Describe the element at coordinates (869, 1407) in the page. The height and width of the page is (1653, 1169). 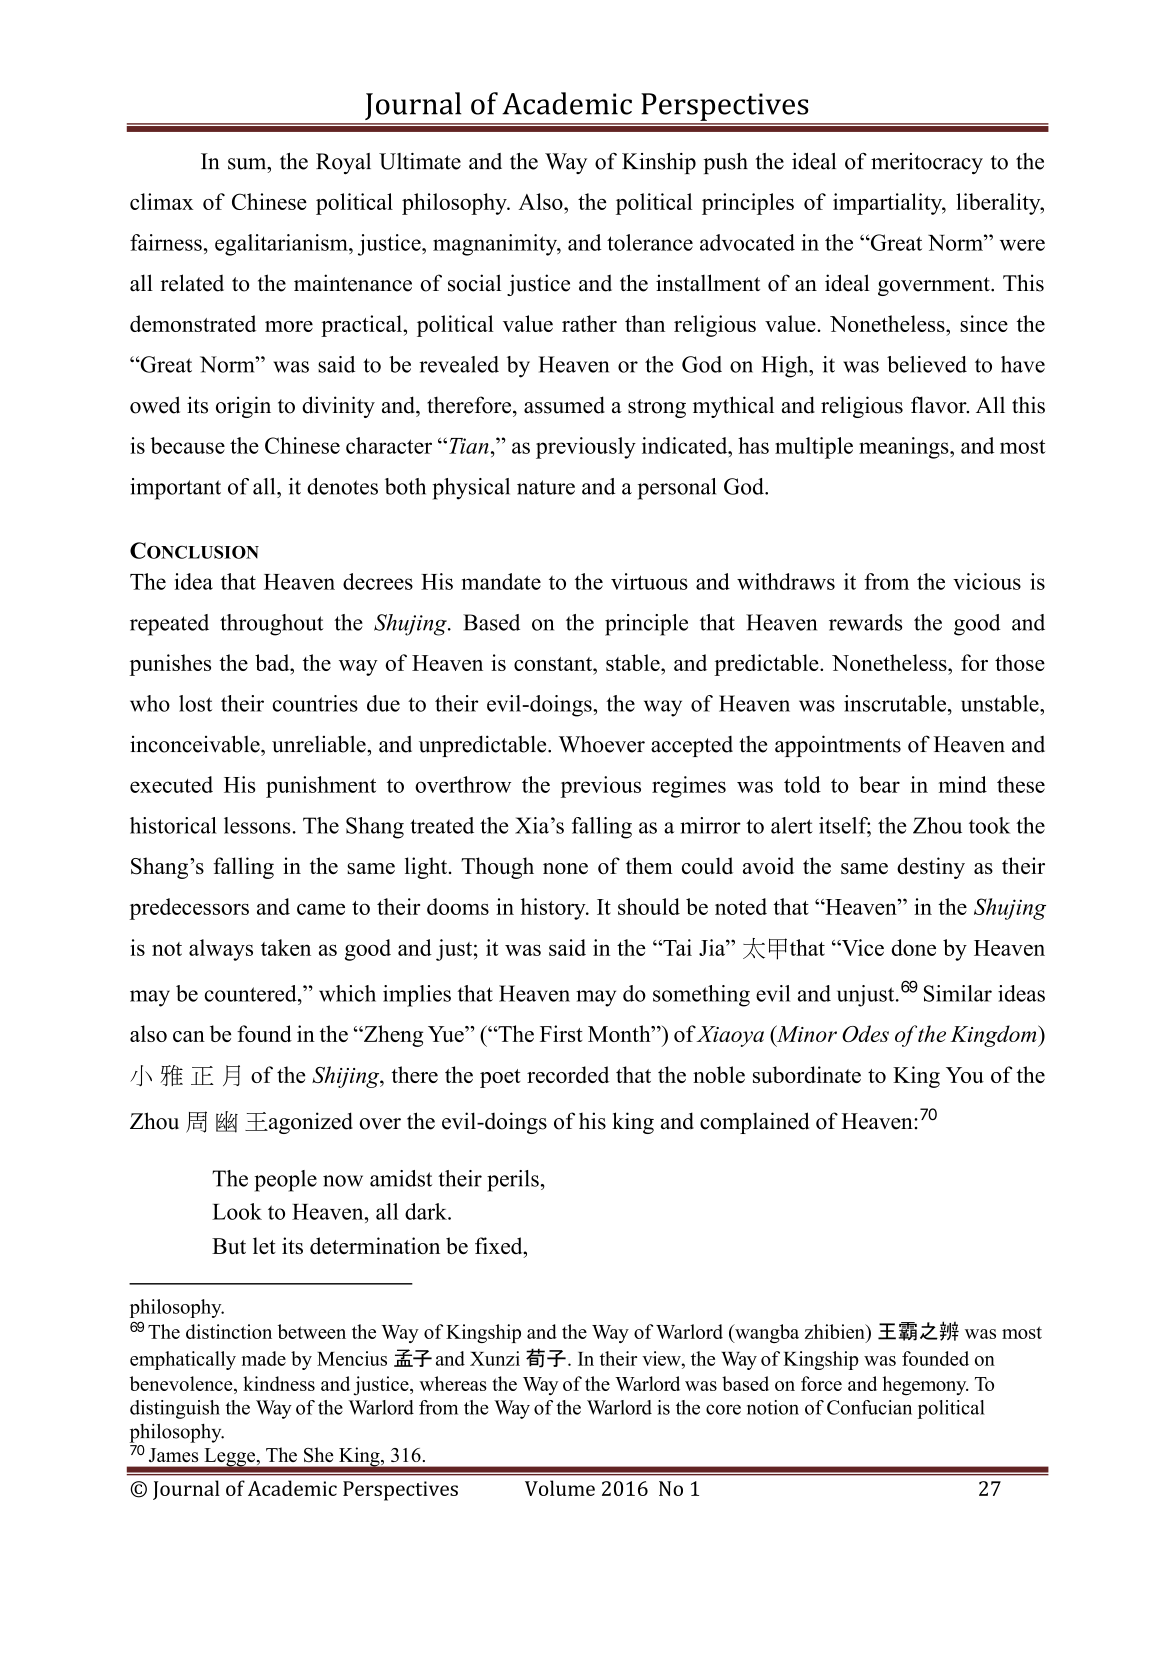
I see `Confucian` at that location.
